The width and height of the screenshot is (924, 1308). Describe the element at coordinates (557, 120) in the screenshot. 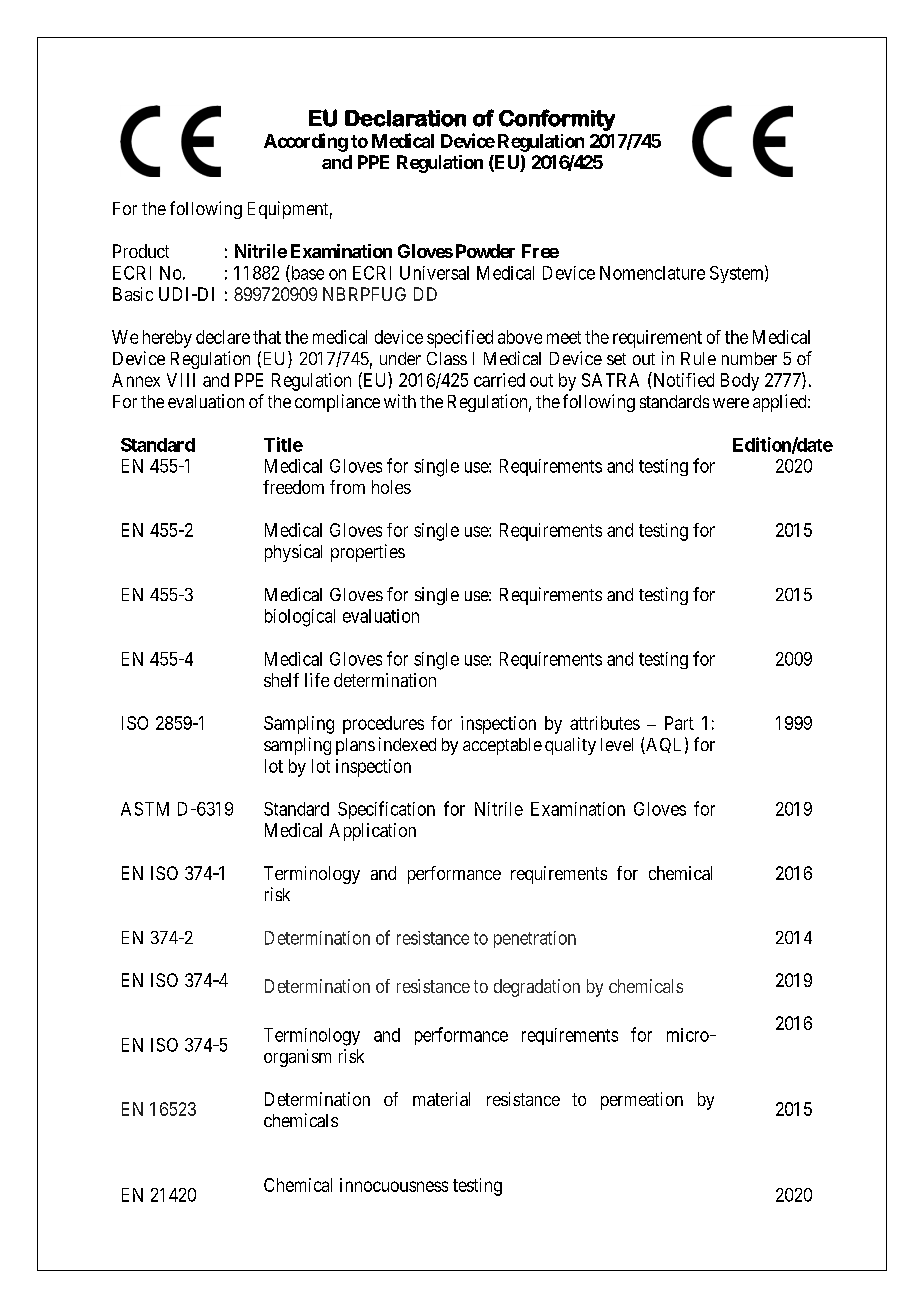

I see `Conformity` at that location.
